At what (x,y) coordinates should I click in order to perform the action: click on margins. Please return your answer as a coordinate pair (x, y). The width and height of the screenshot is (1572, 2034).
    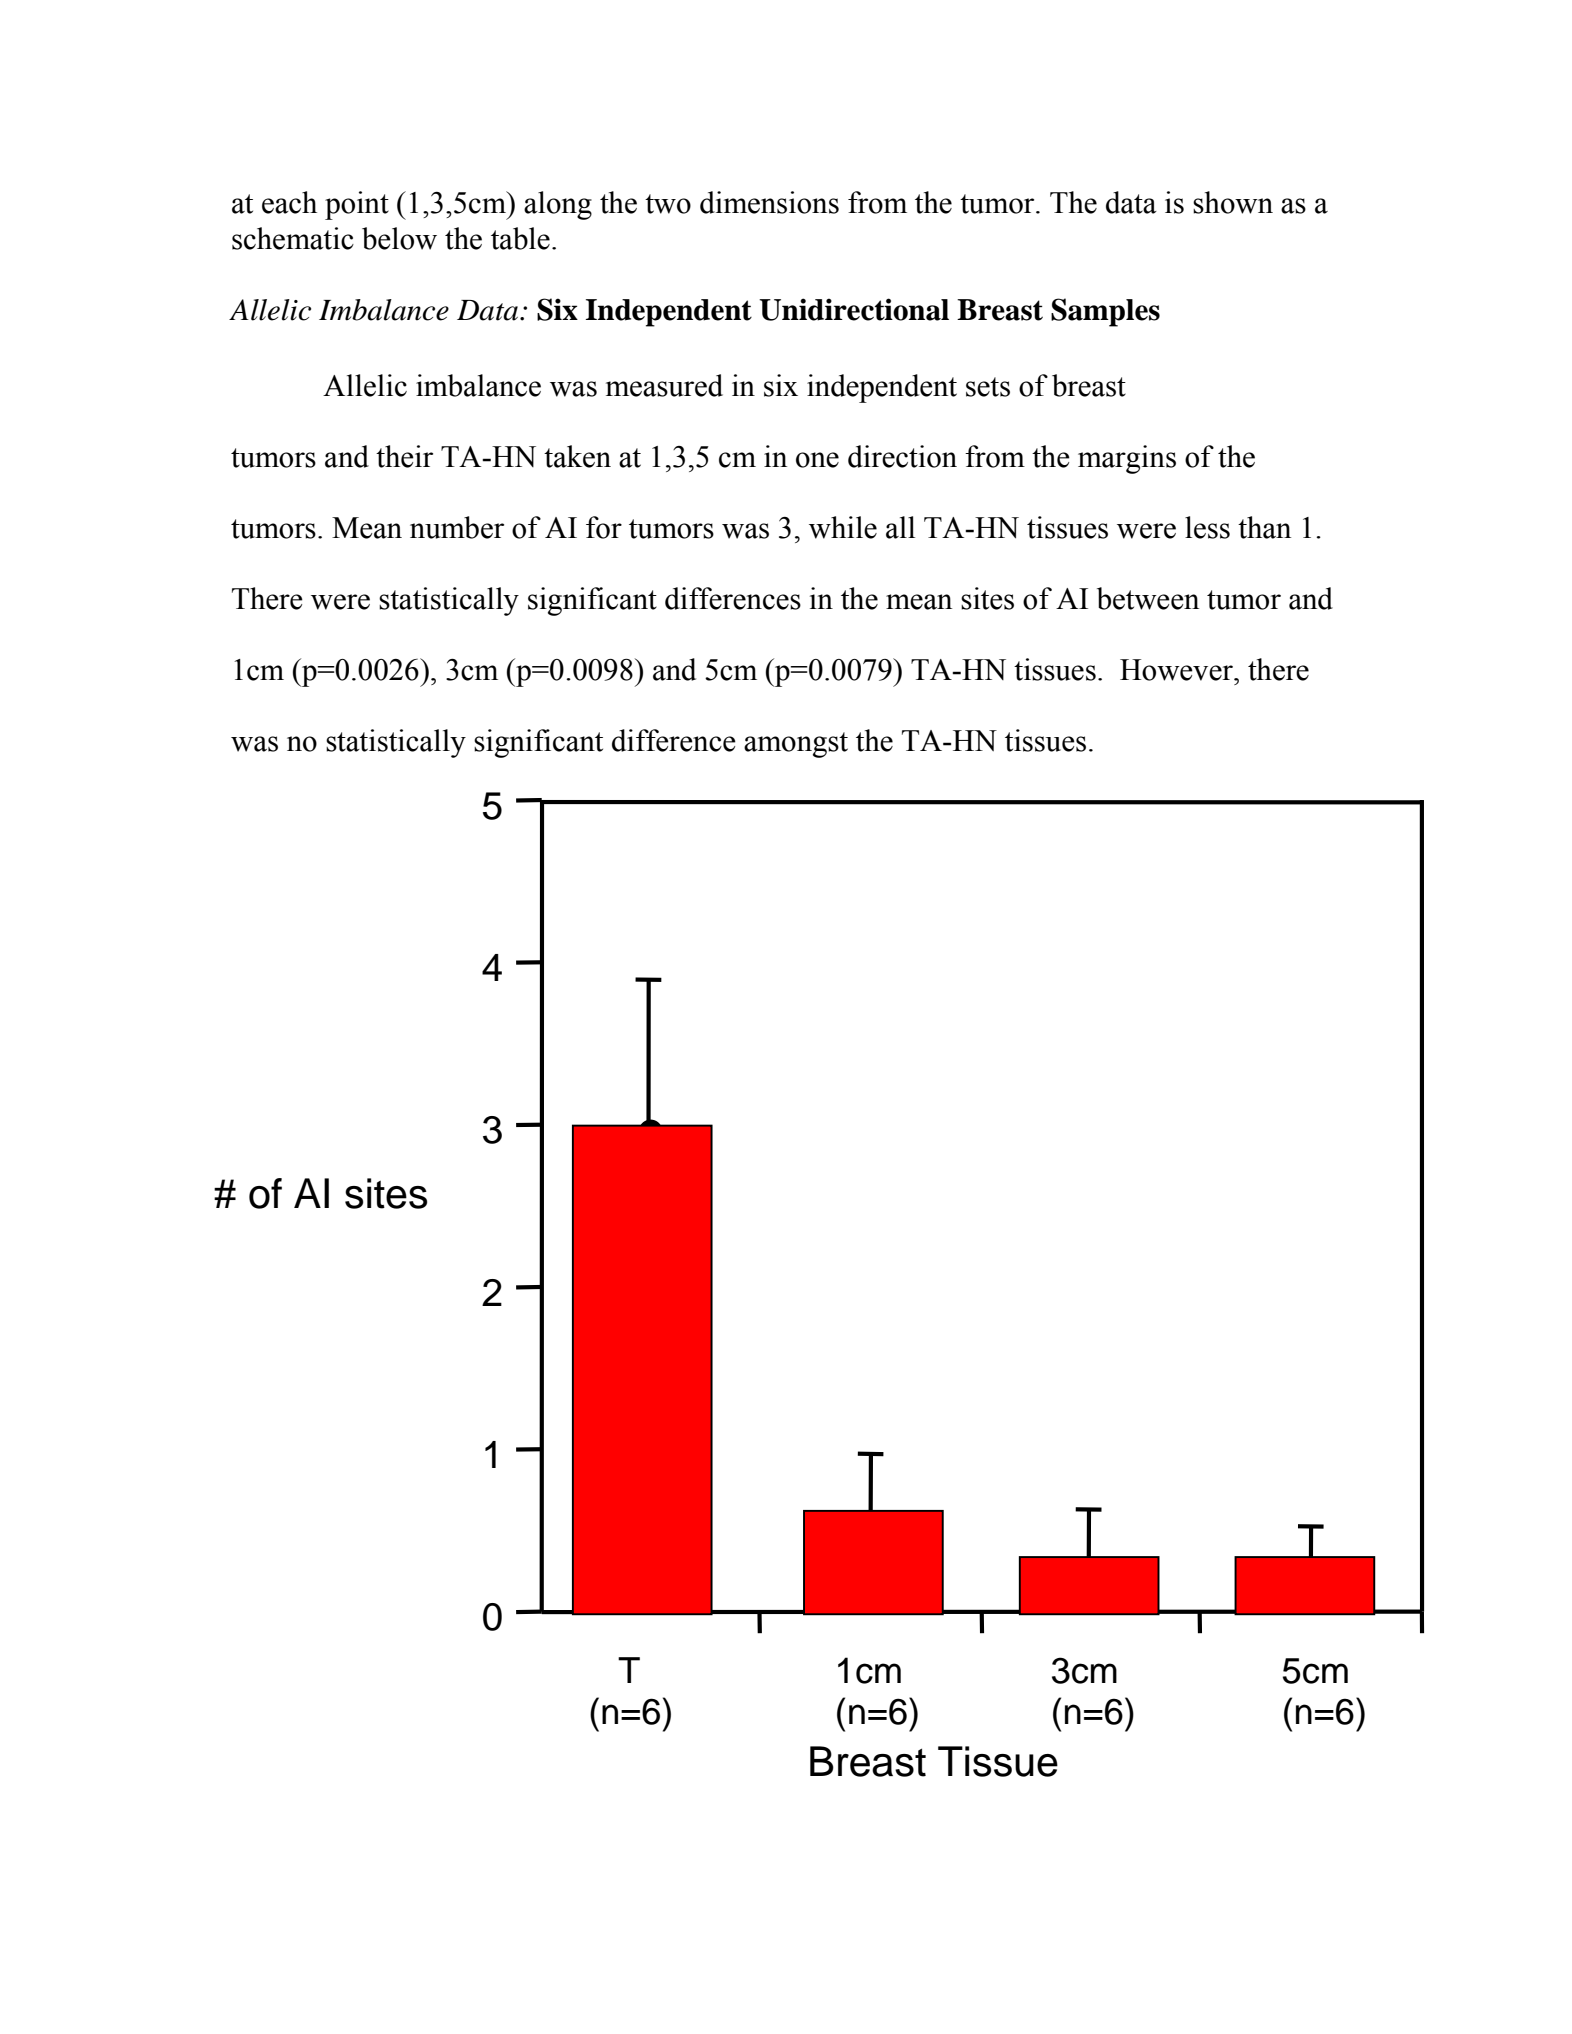
    Looking at the image, I should click on (1127, 459).
